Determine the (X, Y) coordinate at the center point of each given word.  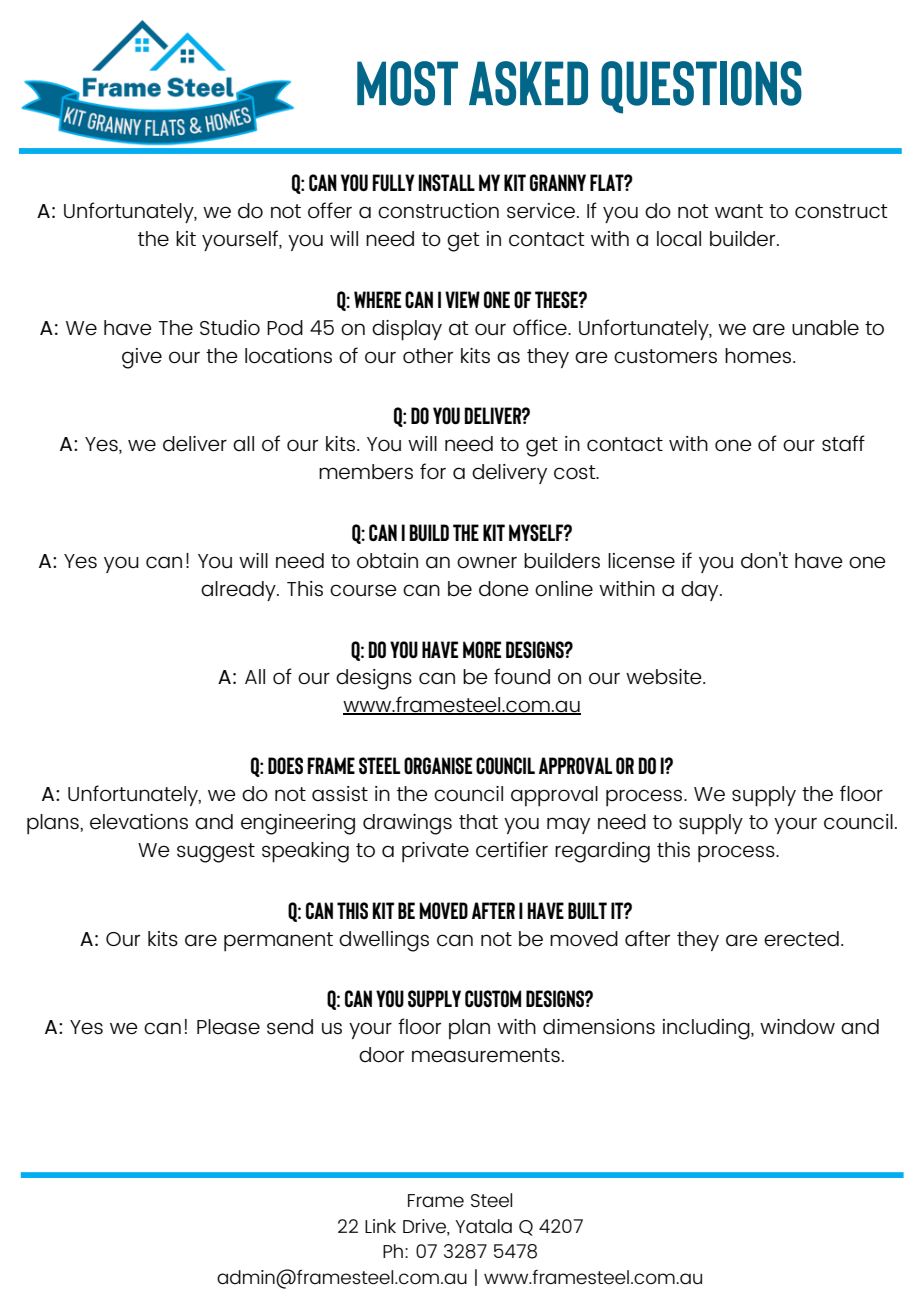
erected (801, 939)
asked (528, 83)
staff (843, 443)
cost (576, 472)
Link (380, 1226)
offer (330, 210)
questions (701, 87)
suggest (216, 853)
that (478, 822)
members (366, 472)
